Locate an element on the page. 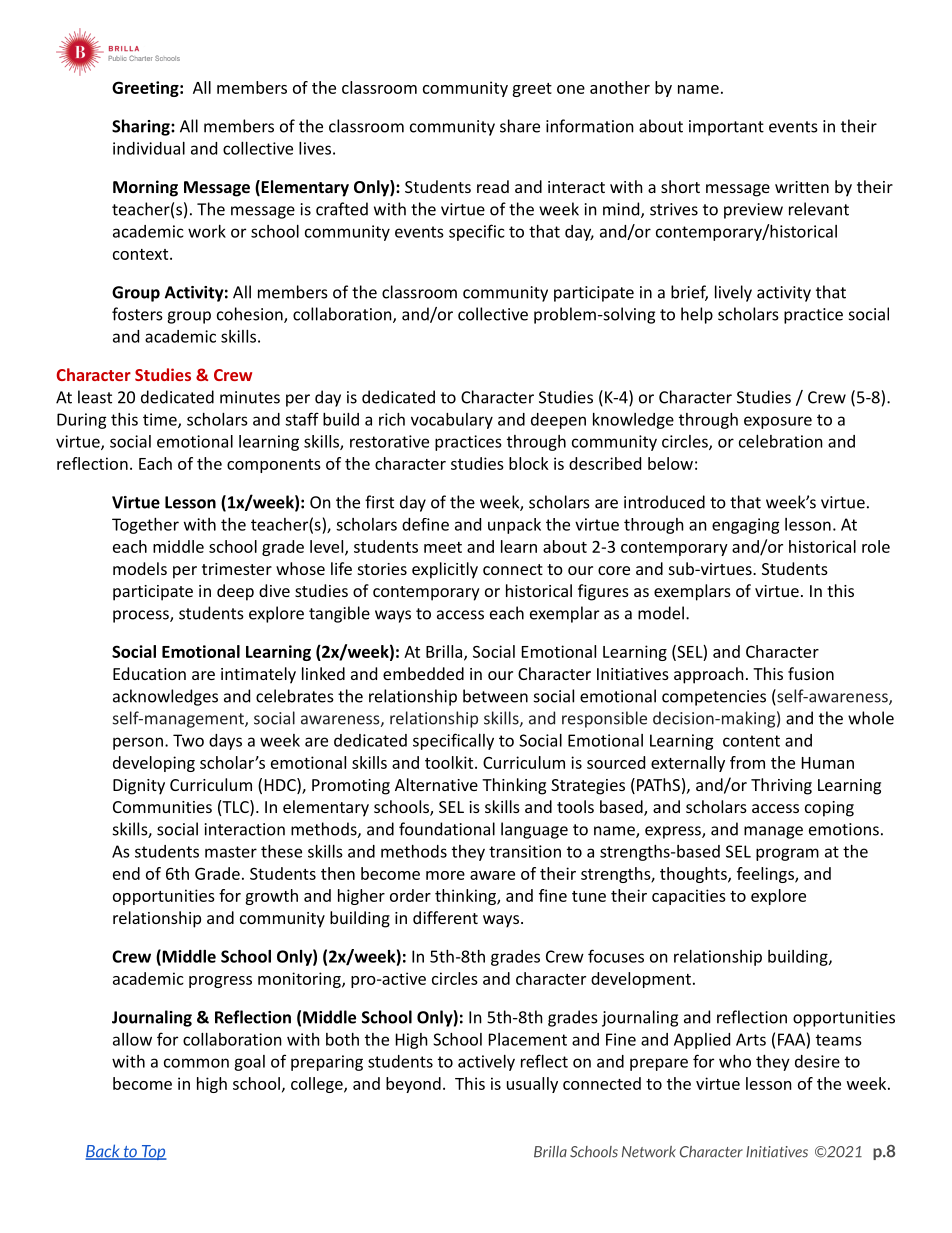  share is located at coordinates (520, 126).
